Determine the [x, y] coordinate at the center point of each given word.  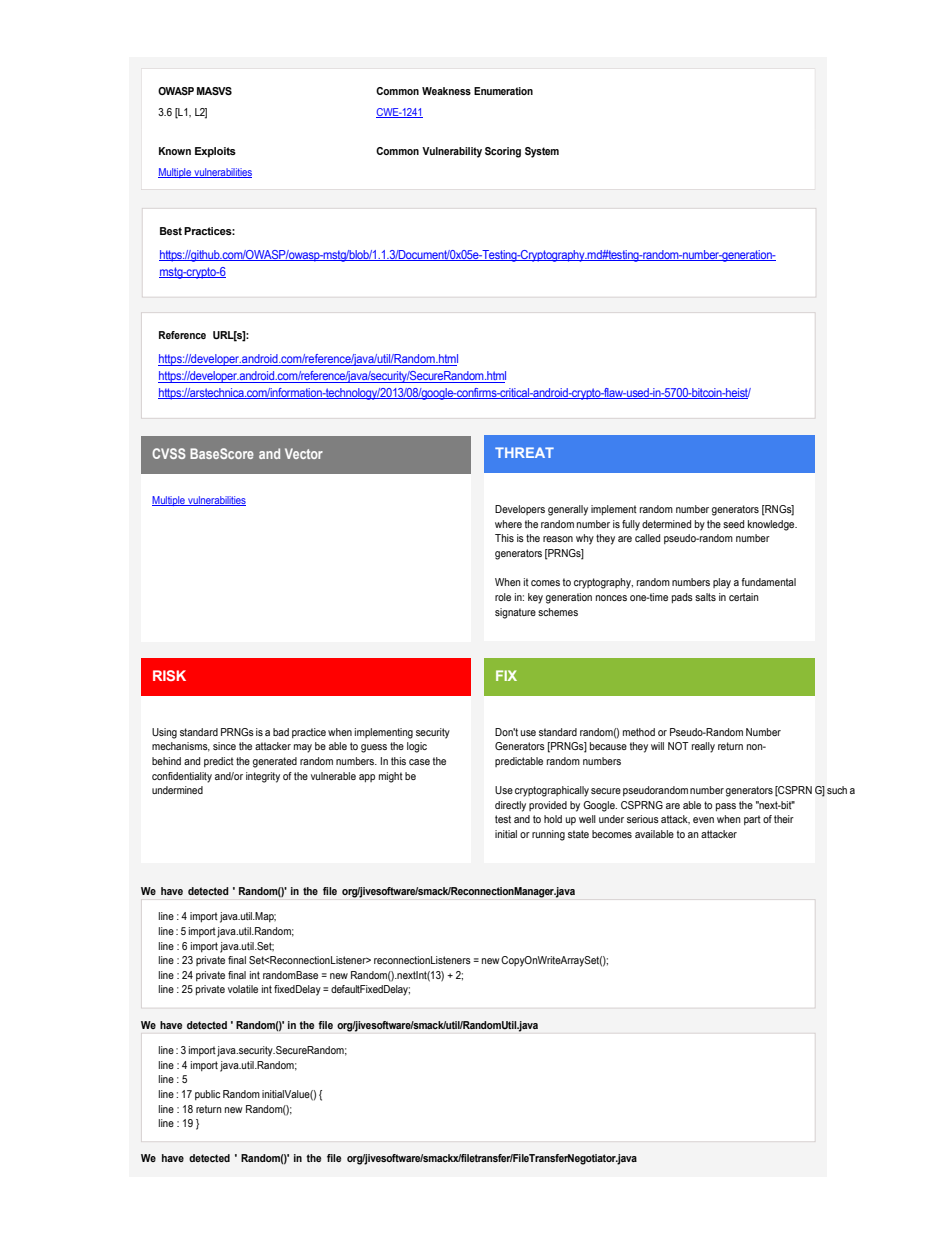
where [508, 524]
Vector [304, 453]
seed [733, 524]
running [548, 835]
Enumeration [503, 91]
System [542, 152]
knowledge [772, 525]
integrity [263, 777]
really [703, 747]
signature [515, 613]
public [207, 1095]
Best [171, 231]
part [752, 820]
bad [281, 732]
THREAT [524, 452]
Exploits [215, 152]
